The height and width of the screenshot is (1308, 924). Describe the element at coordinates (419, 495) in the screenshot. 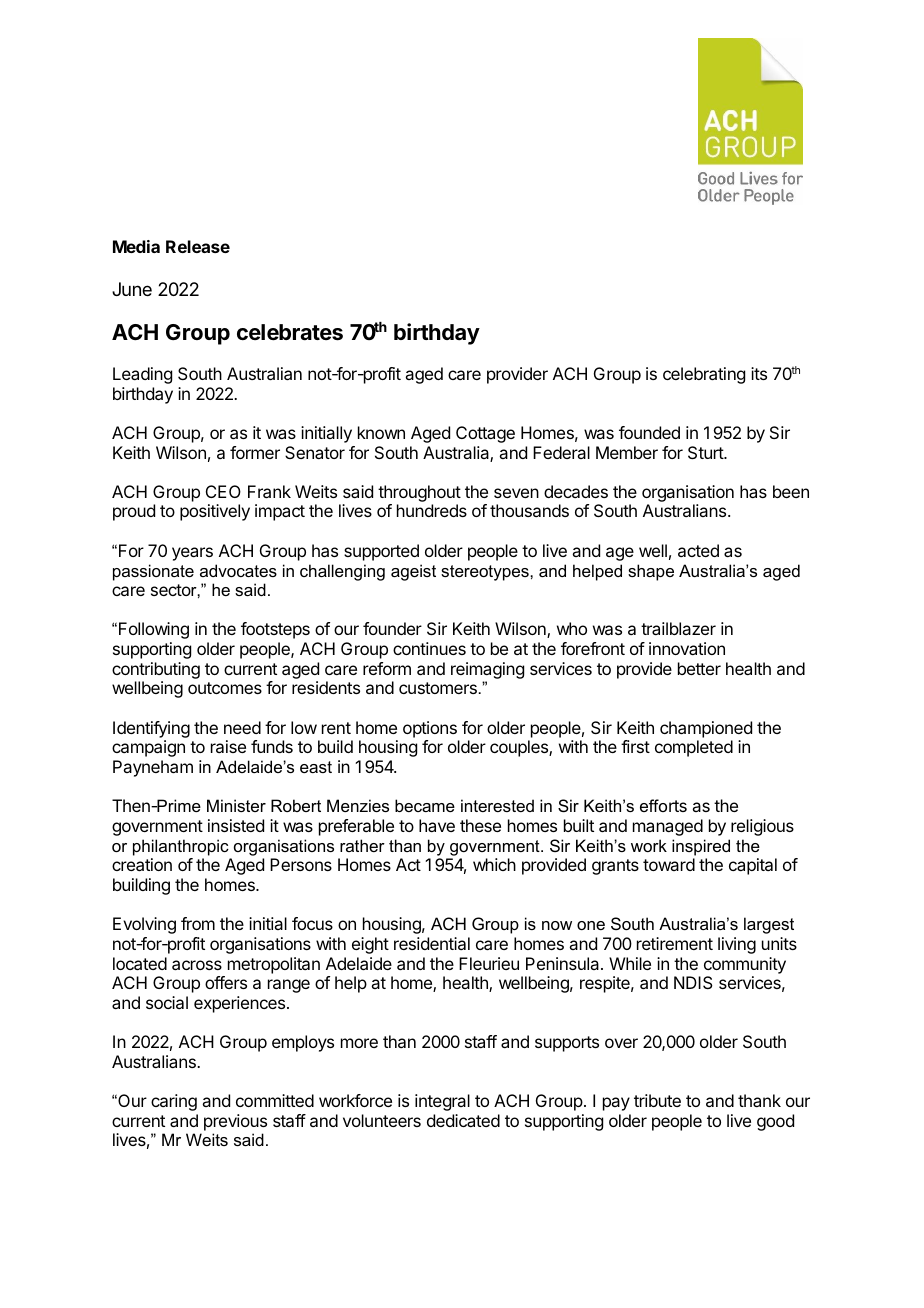

I see `throughout` at that location.
